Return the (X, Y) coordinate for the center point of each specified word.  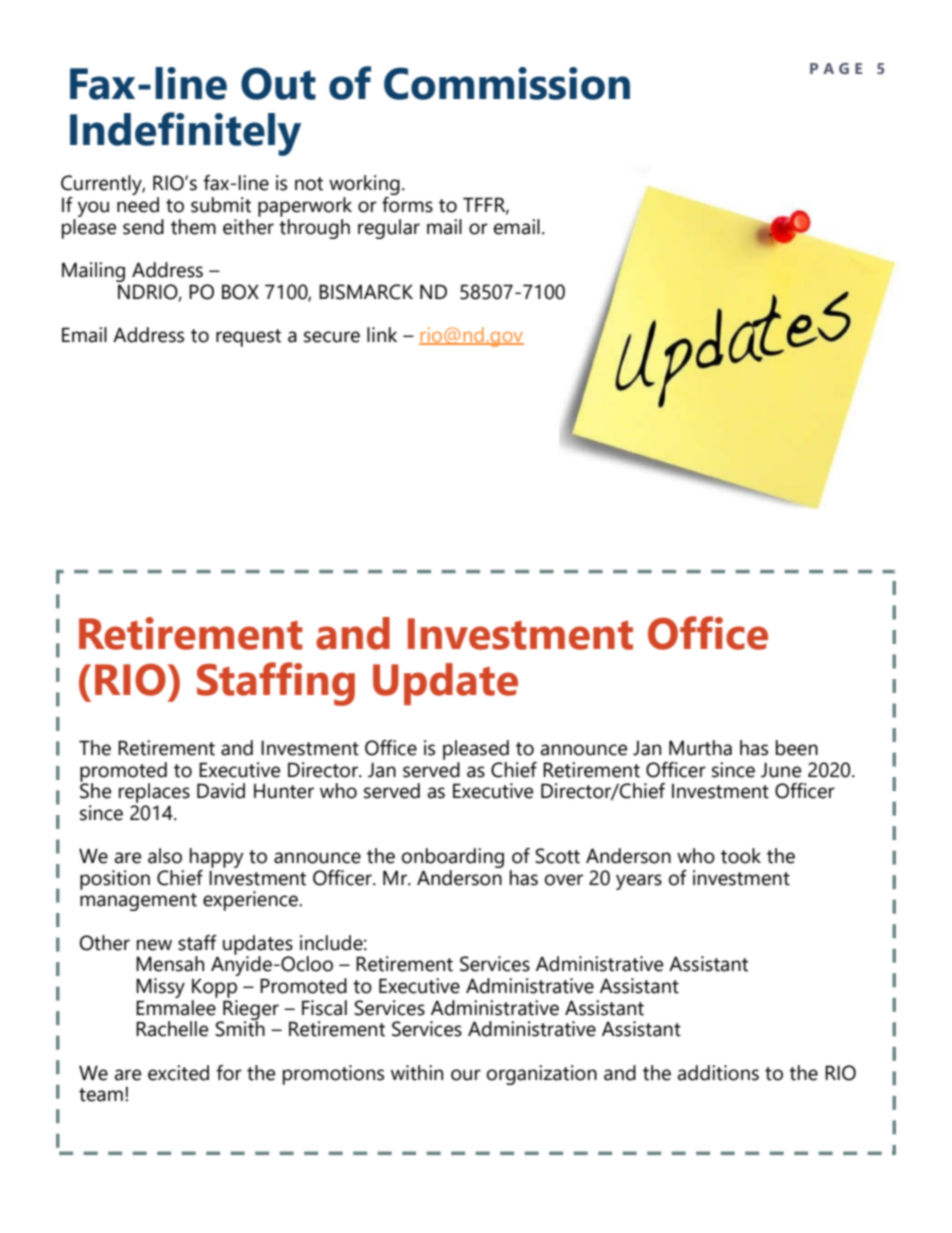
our (466, 1075)
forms (407, 203)
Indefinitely (185, 134)
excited (178, 1073)
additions (718, 1073)
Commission (507, 83)
